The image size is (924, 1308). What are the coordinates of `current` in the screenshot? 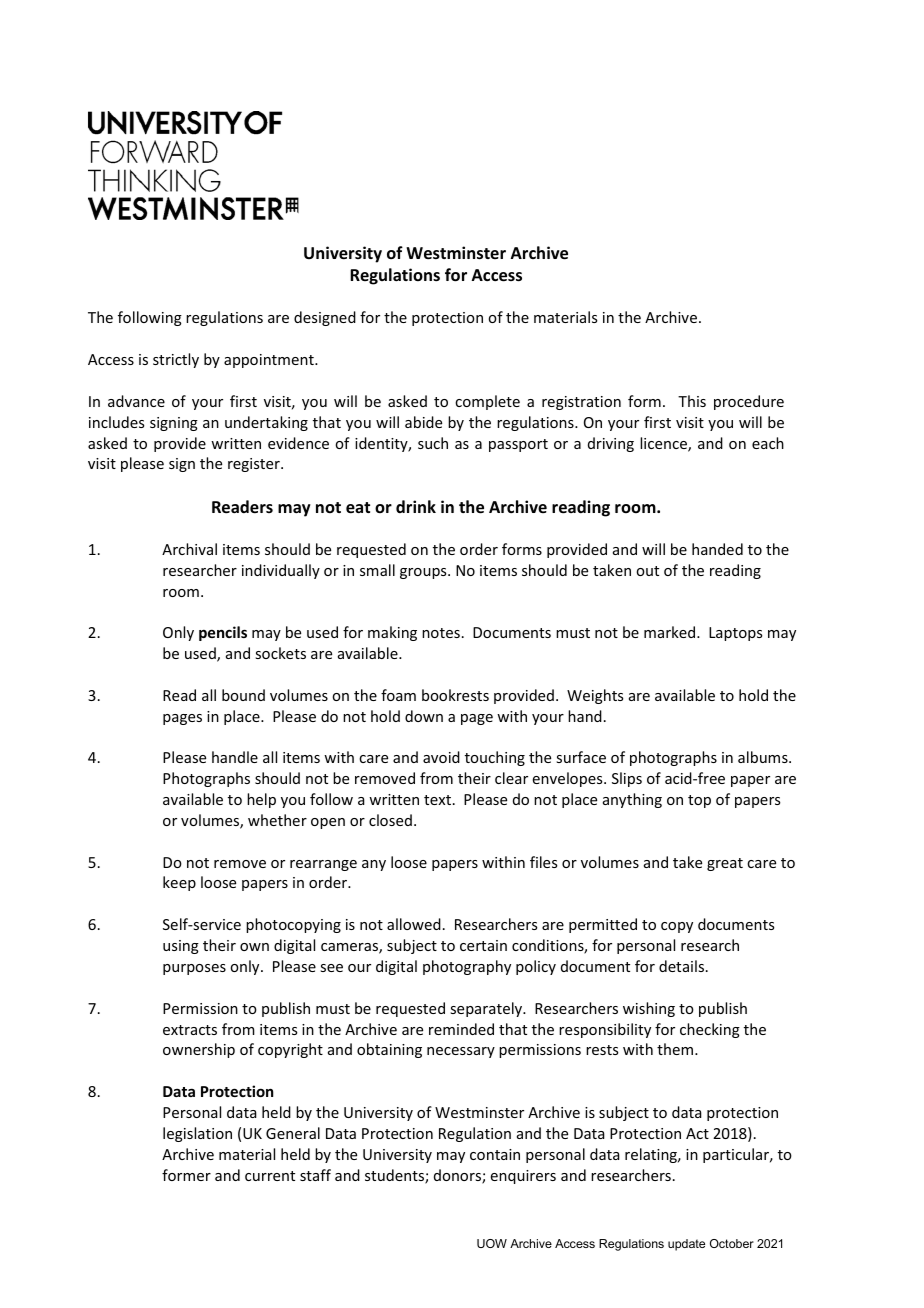 It's located at (270, 1176).
